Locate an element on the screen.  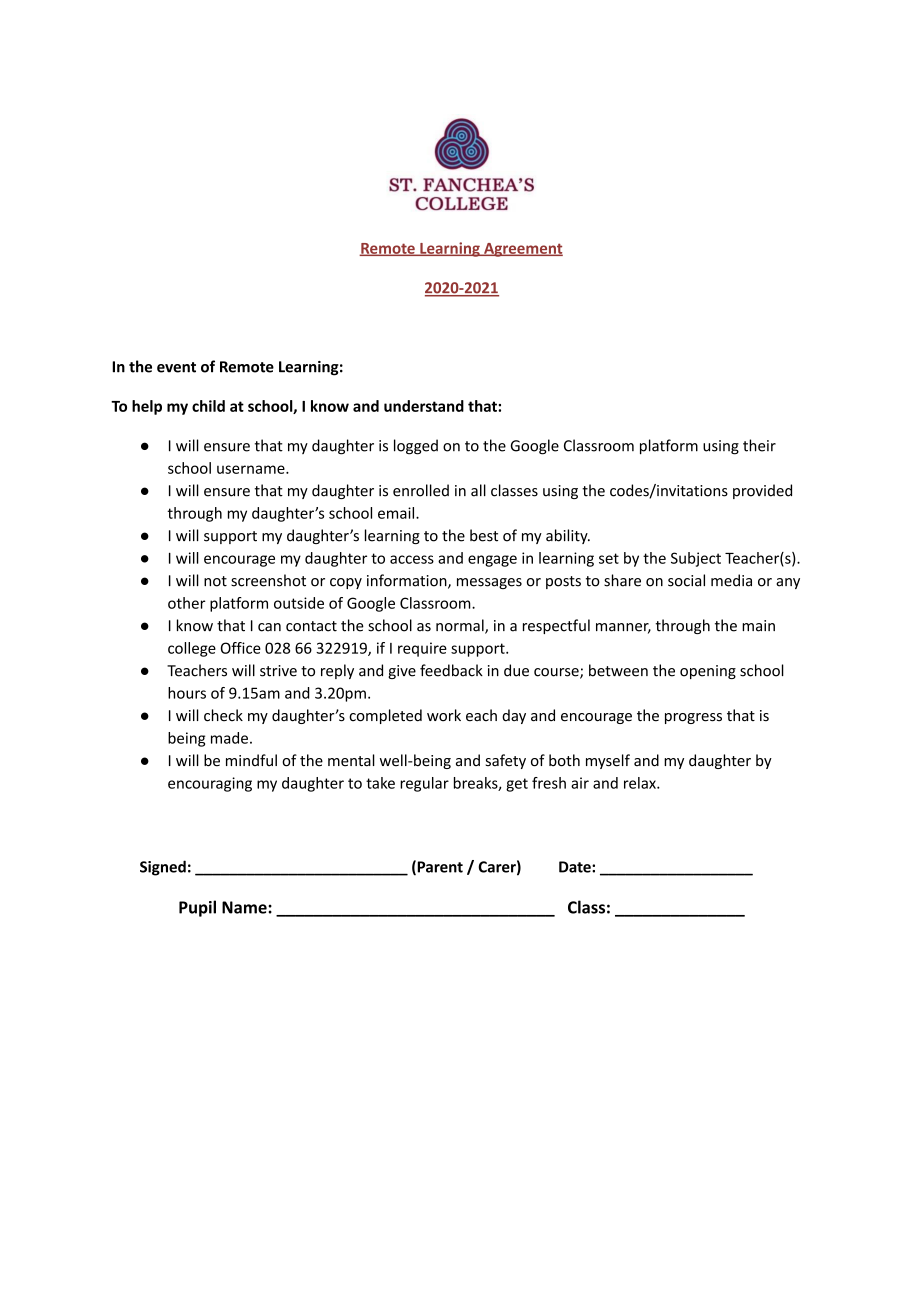
Date is located at coordinates (576, 867).
